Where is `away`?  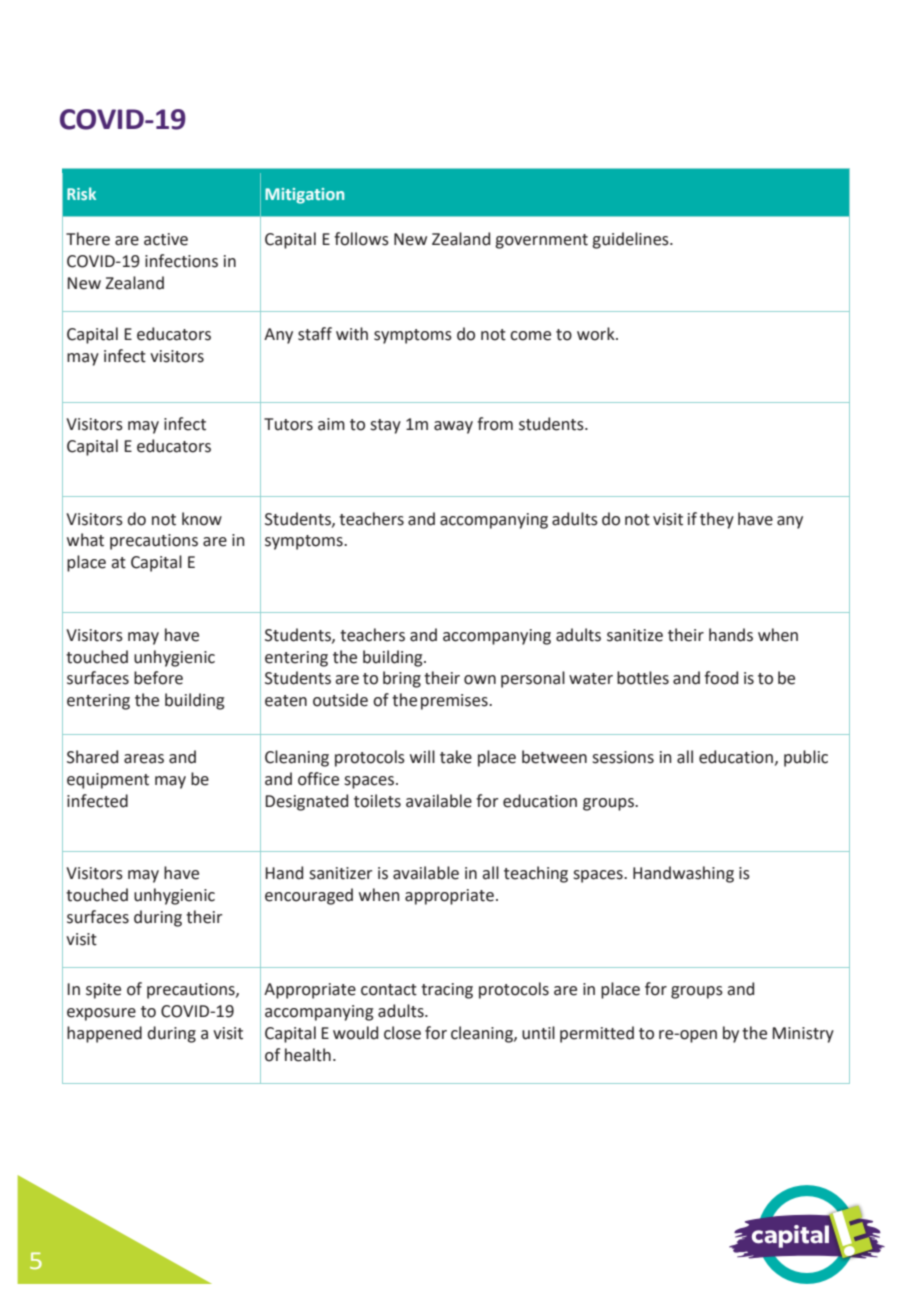
away is located at coordinates (453, 427).
